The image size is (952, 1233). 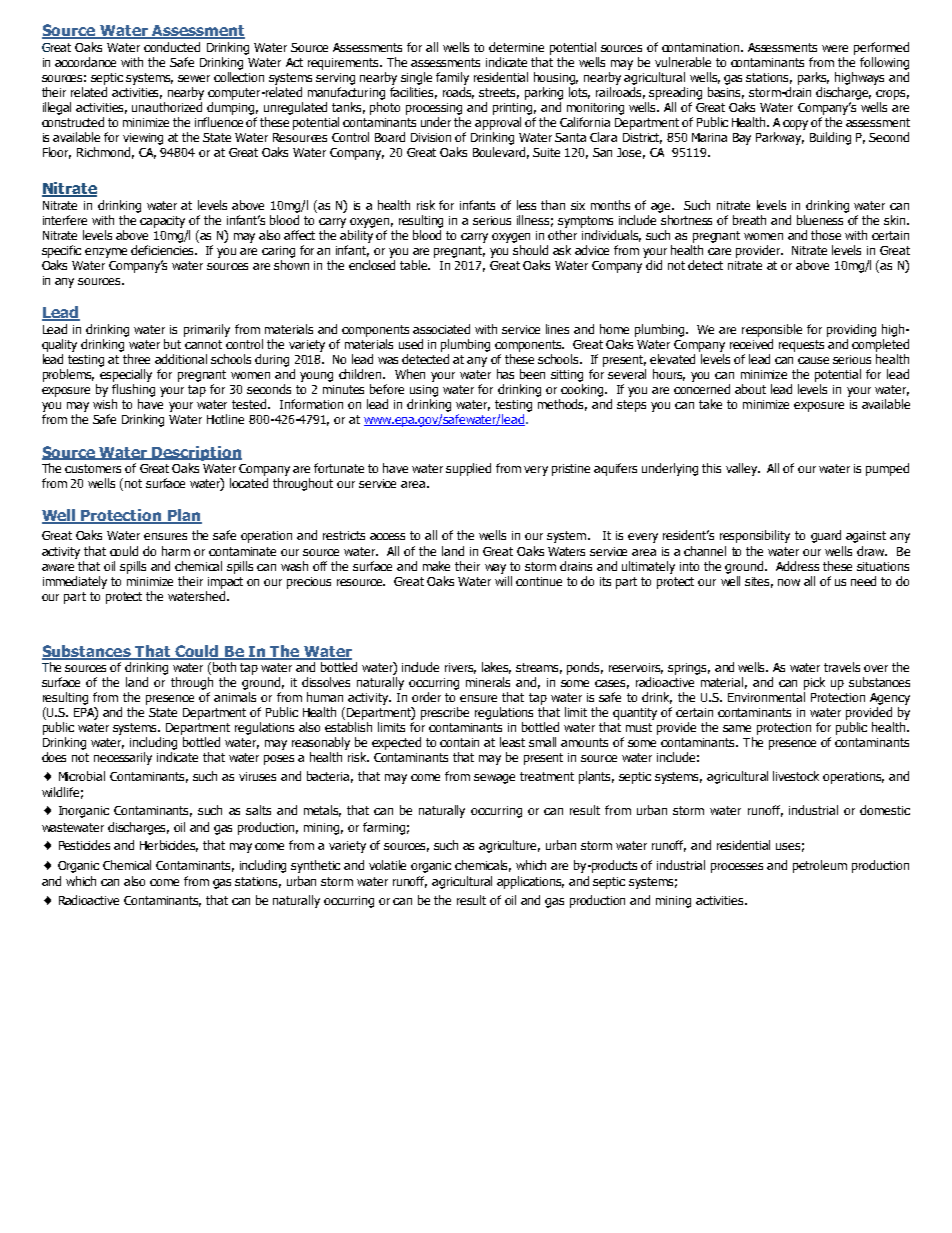 What do you see at coordinates (415, 265) in the screenshot?
I see `table` at bounding box center [415, 265].
